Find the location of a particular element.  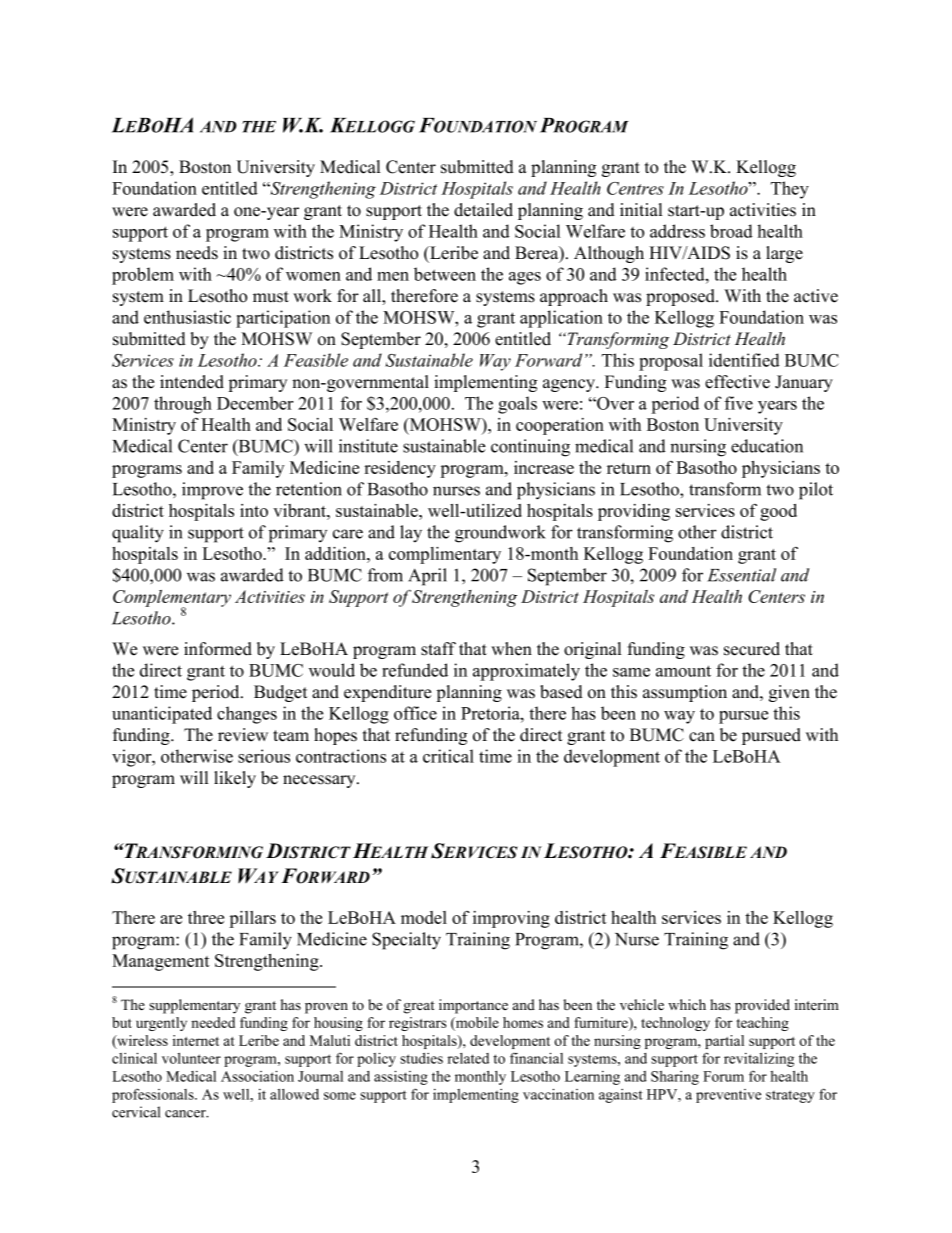

volunteer is located at coordinates (191, 1058).
